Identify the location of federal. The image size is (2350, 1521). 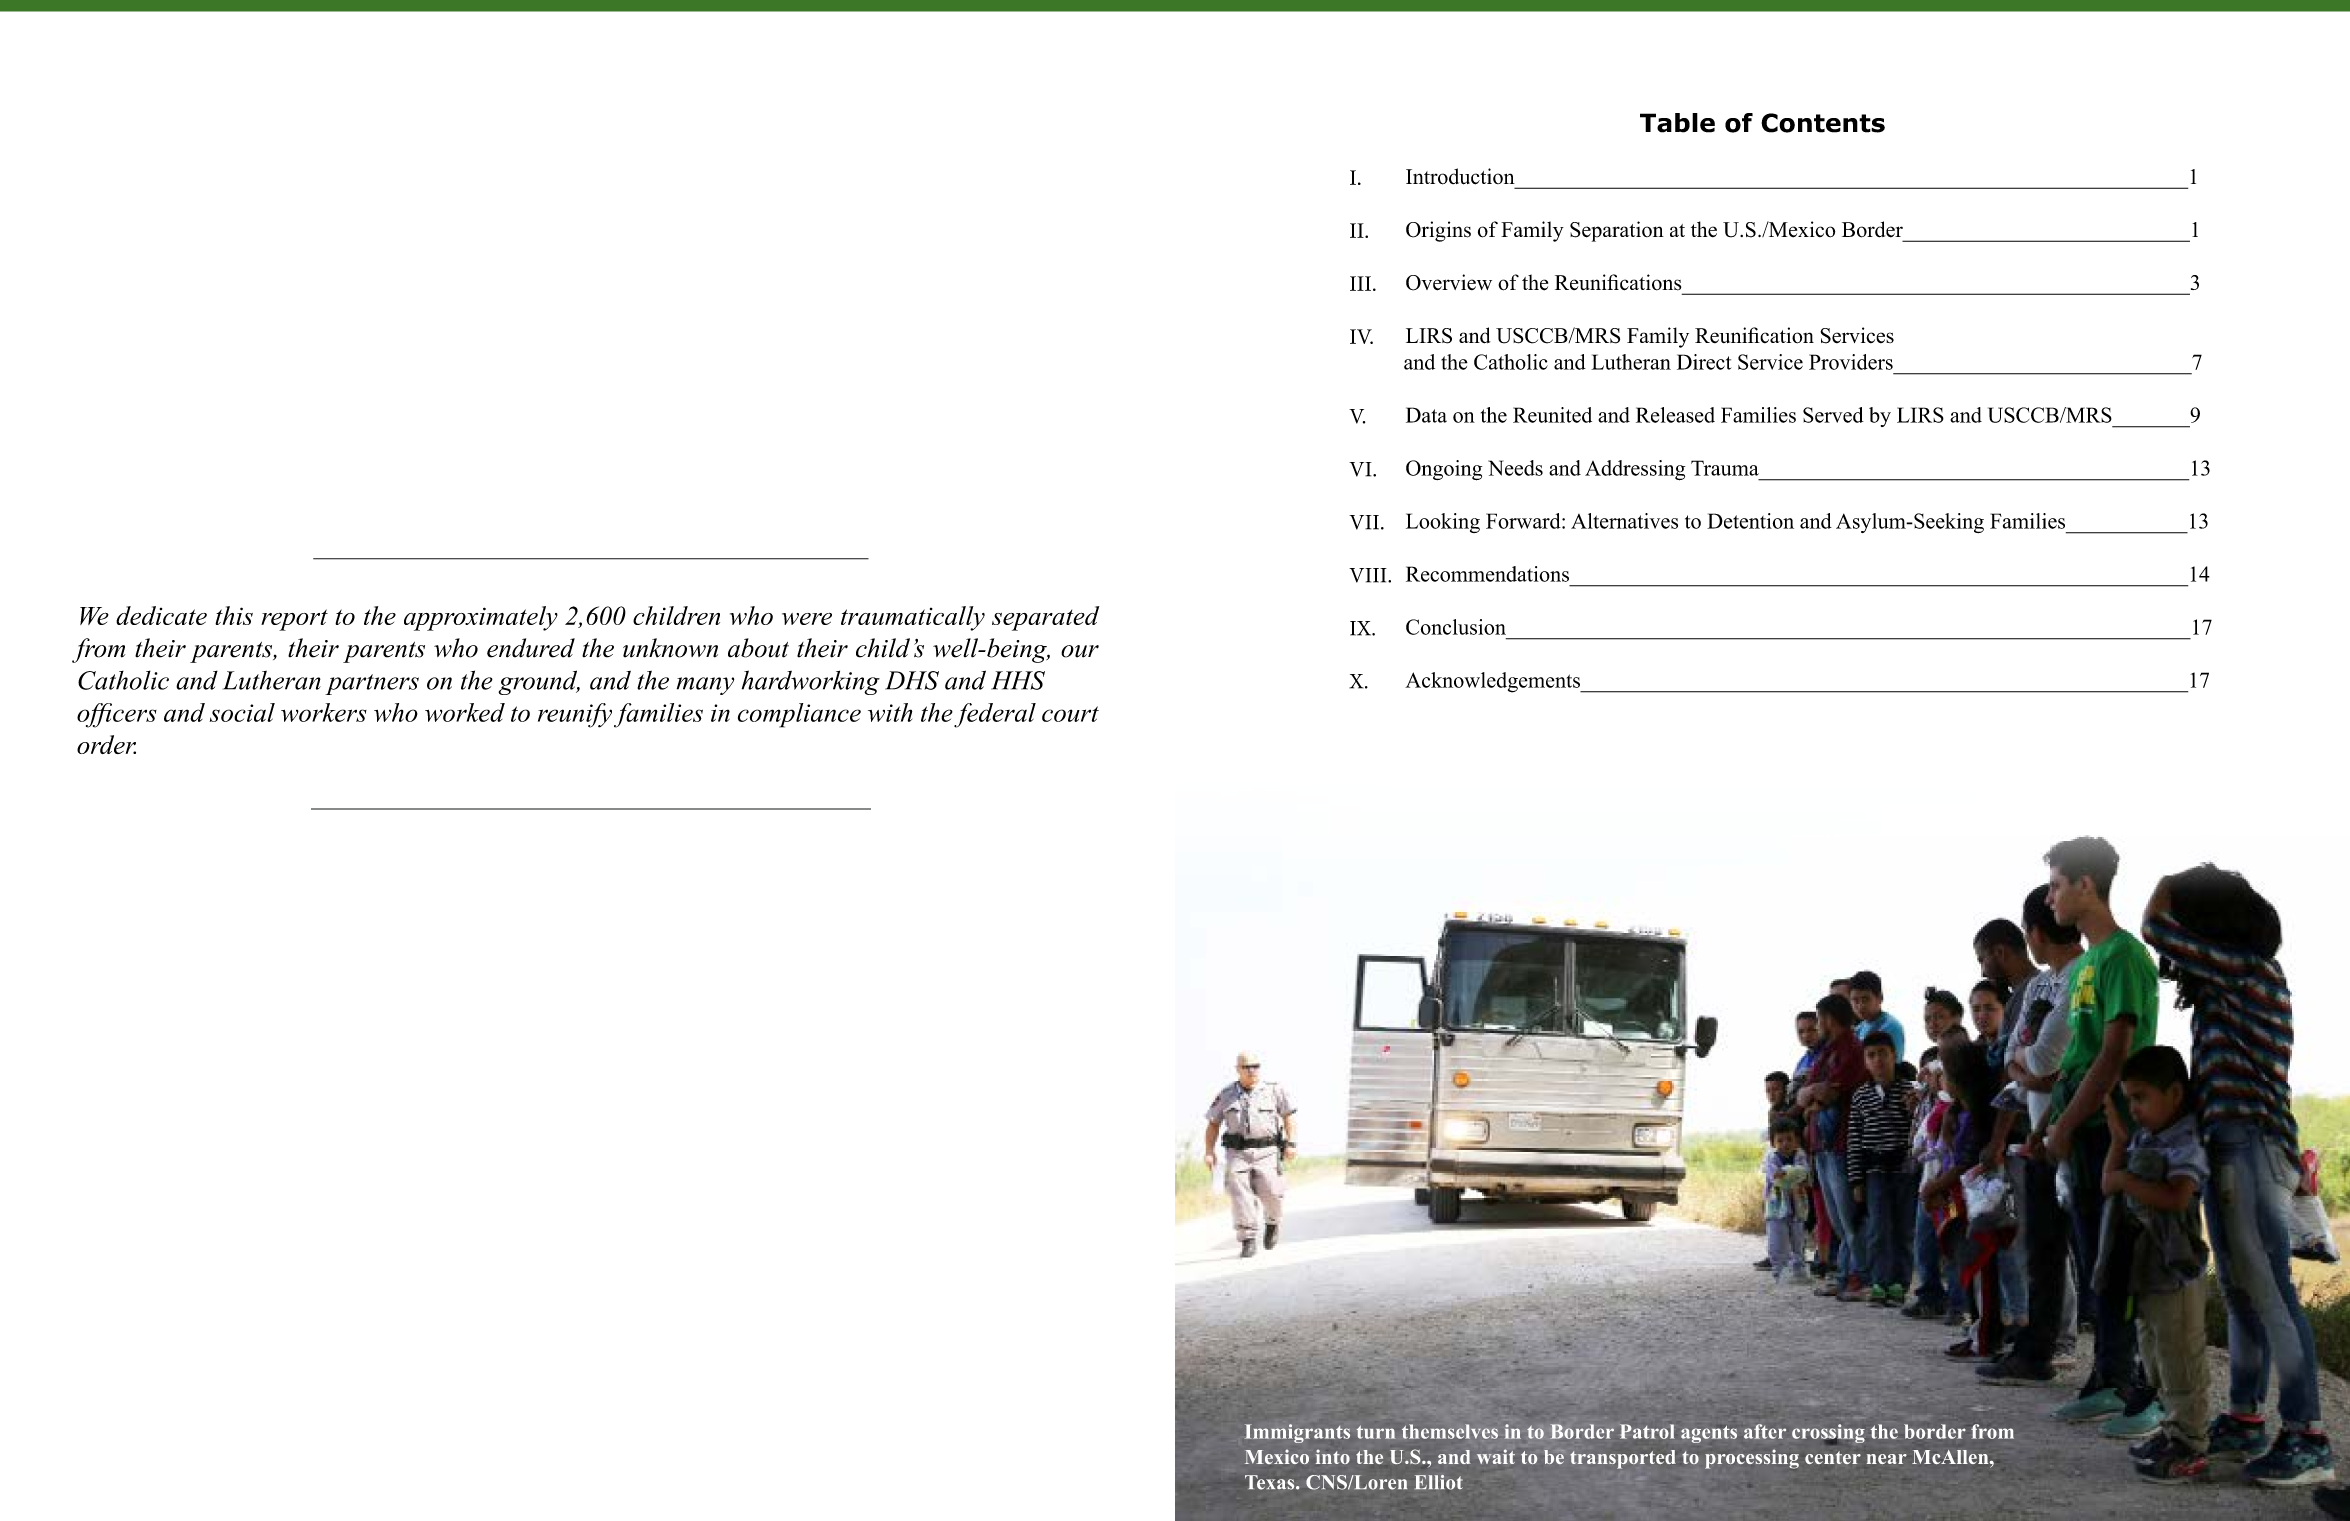
(995, 715).
